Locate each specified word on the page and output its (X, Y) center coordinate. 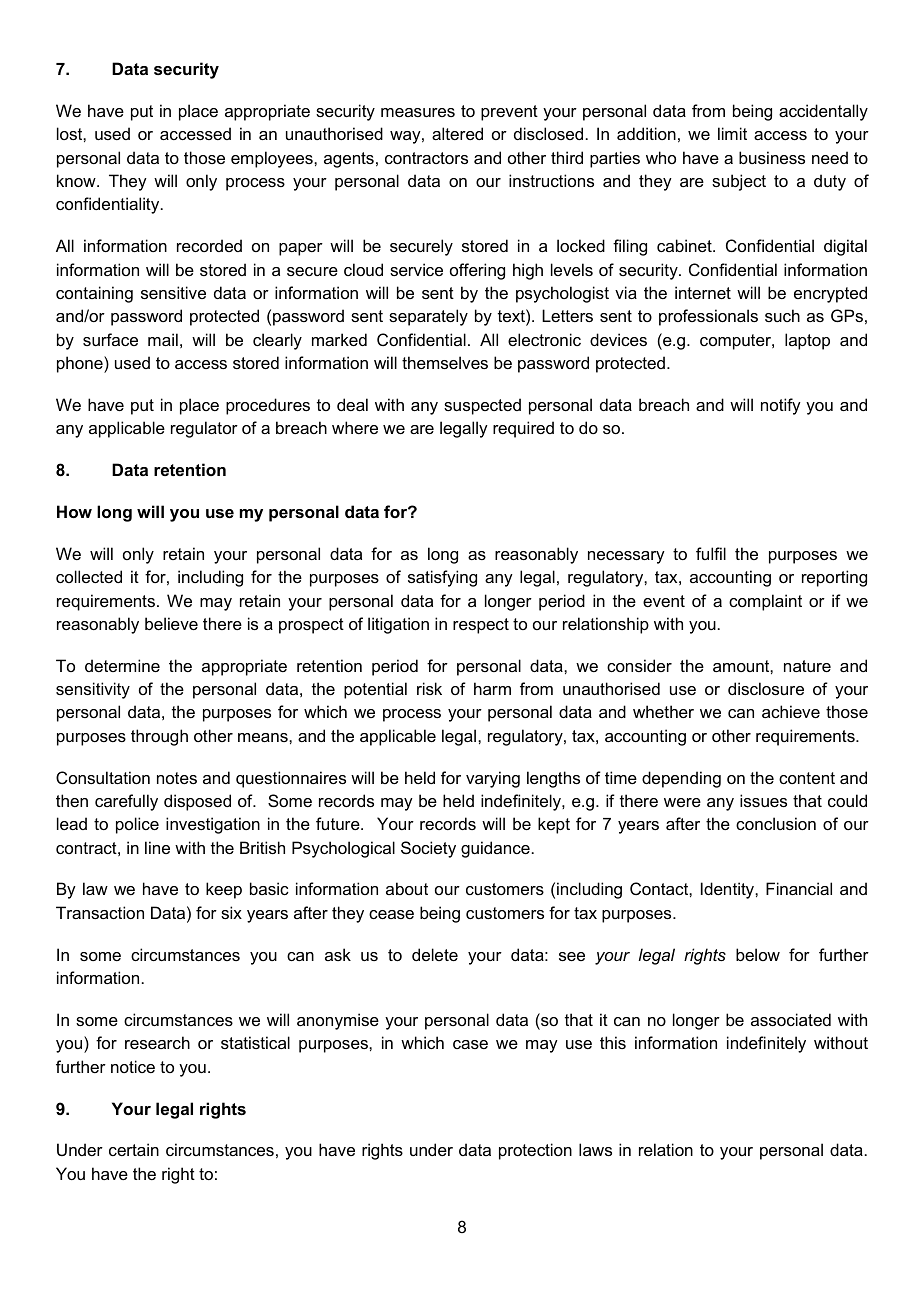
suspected (482, 406)
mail (163, 339)
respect (481, 626)
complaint (765, 602)
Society (428, 849)
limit (732, 133)
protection (535, 1151)
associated (791, 1019)
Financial (799, 888)
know (77, 180)
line (157, 847)
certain (134, 1149)
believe (171, 623)
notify (781, 406)
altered (457, 133)
